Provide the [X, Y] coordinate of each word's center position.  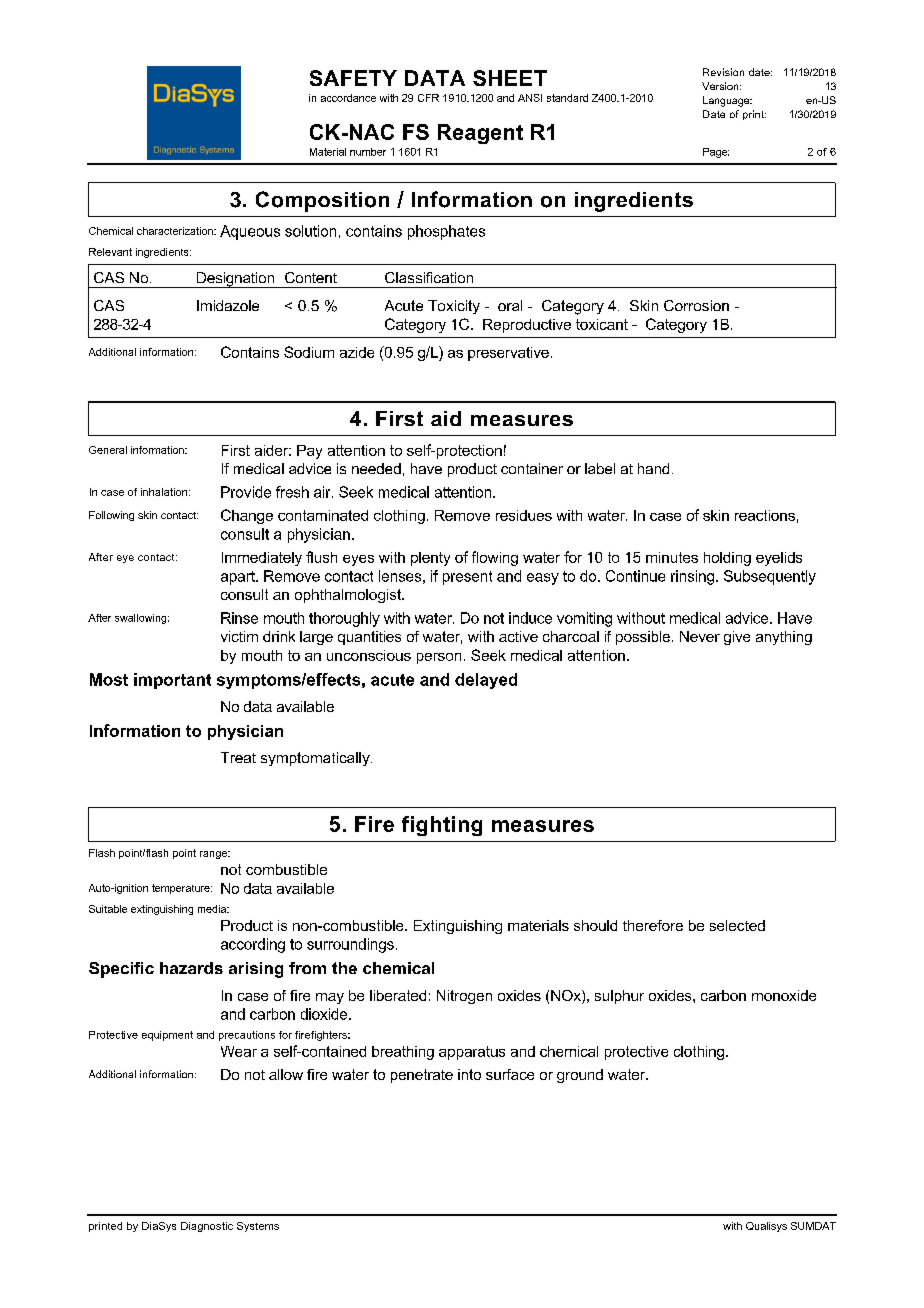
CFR [428, 98]
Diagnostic [207, 1227]
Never [700, 636]
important [172, 681]
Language [727, 101]
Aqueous [250, 232]
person [439, 658]
